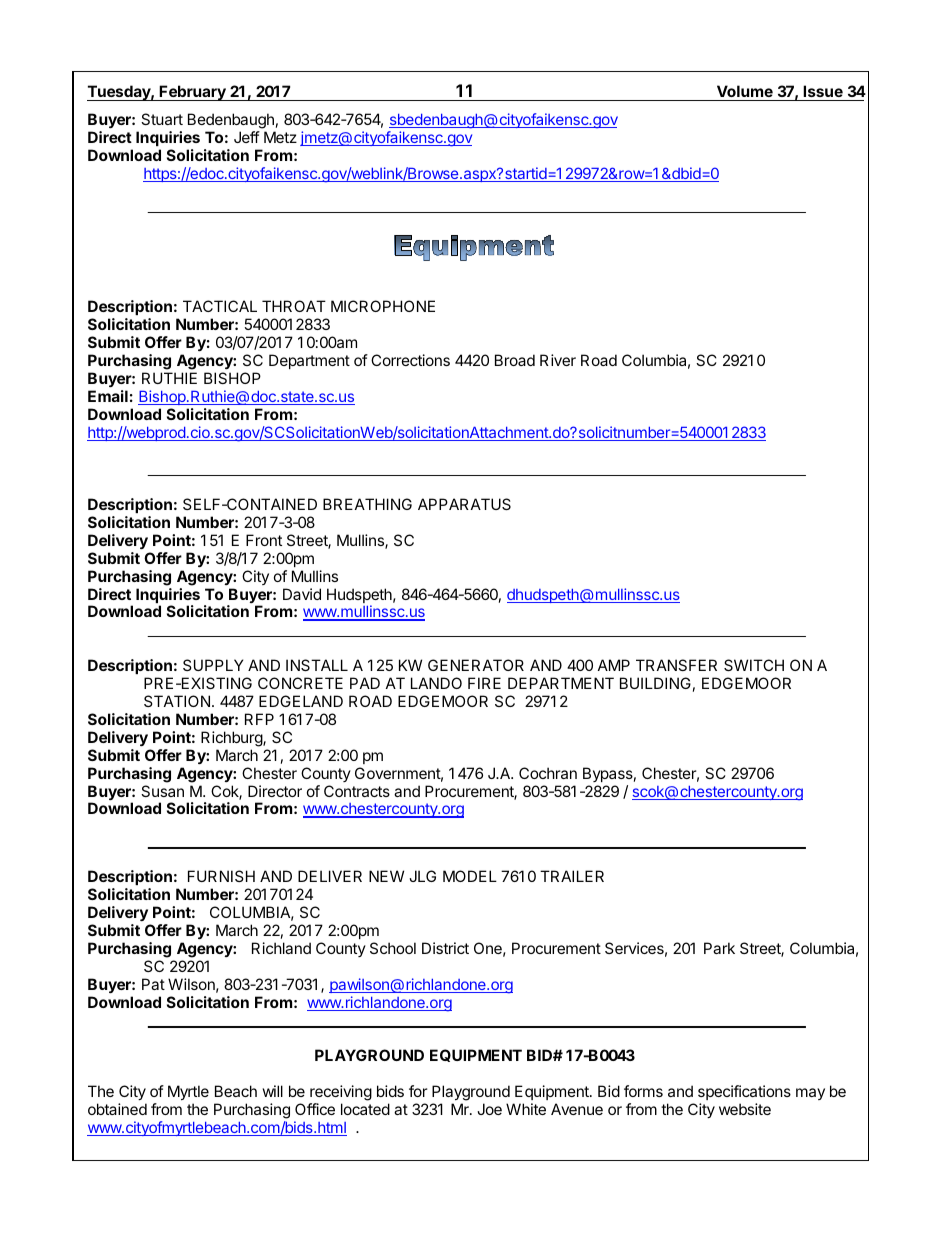 This screenshot has height=1233, width=952. What do you see at coordinates (476, 665) in the screenshot?
I see `GENERATOR` at bounding box center [476, 665].
